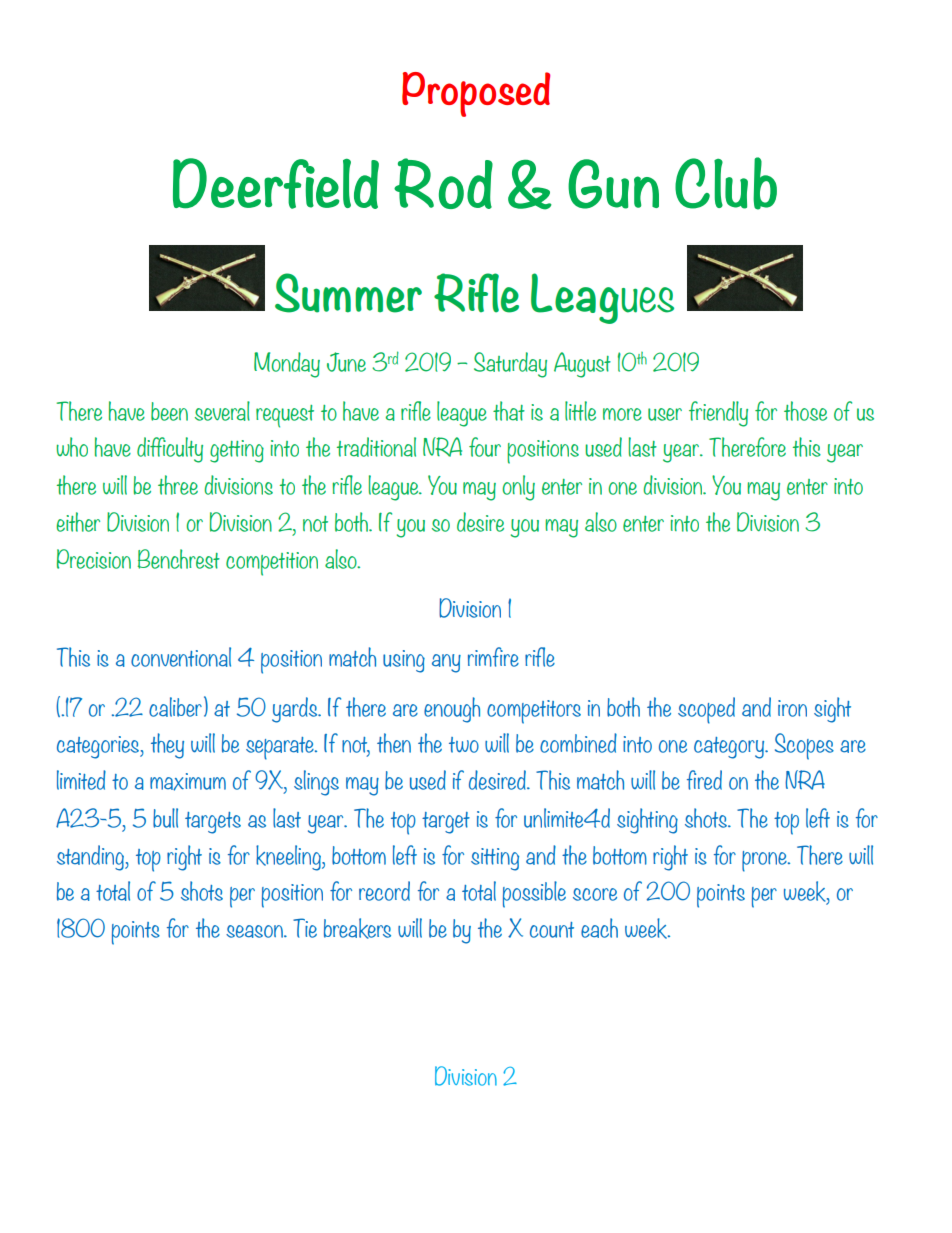  Describe the element at coordinates (276, 183) in the screenshot. I see `Deerfield` at that location.
